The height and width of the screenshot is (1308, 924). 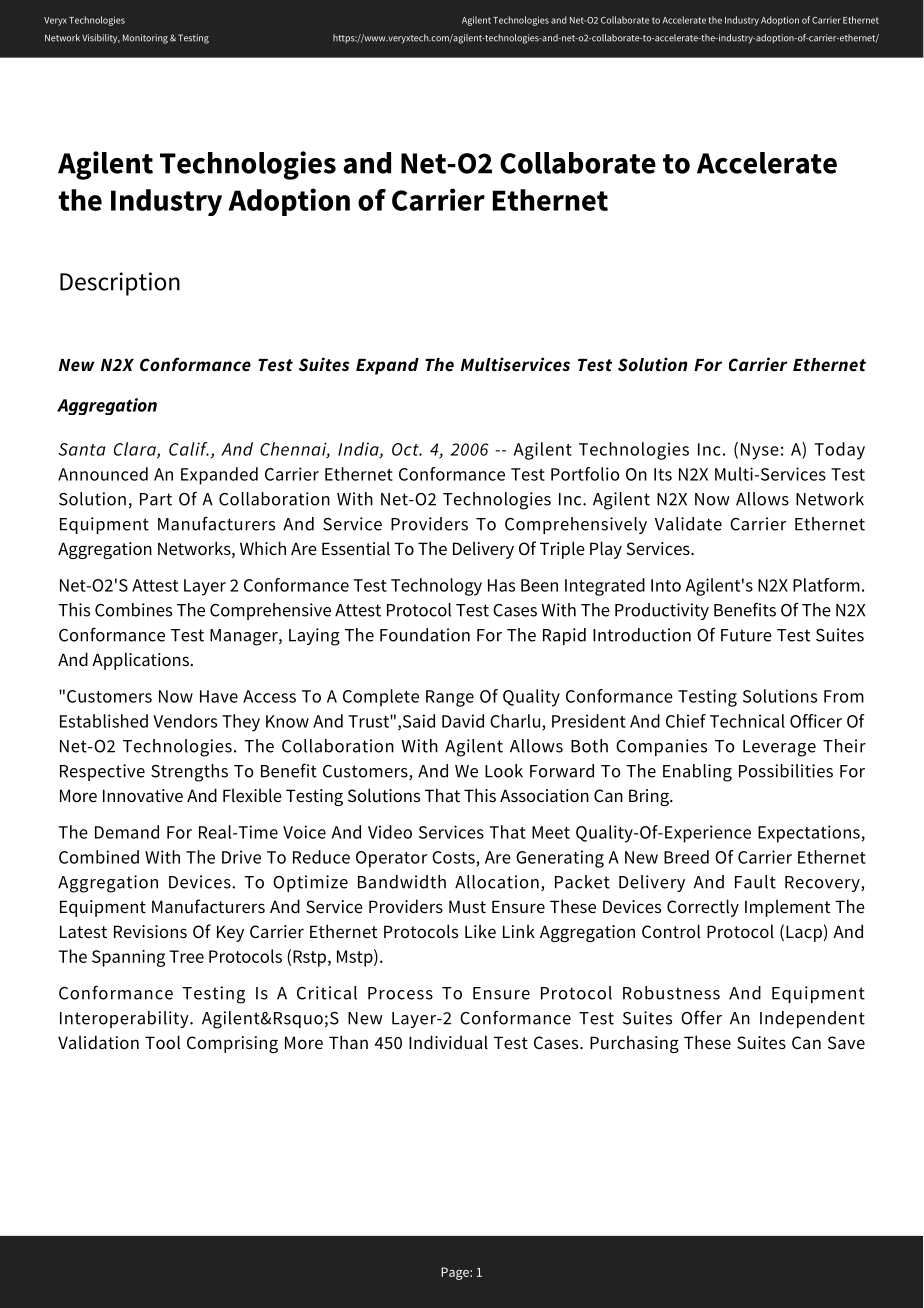 I want to click on Visibility, so click(x=101, y=39).
